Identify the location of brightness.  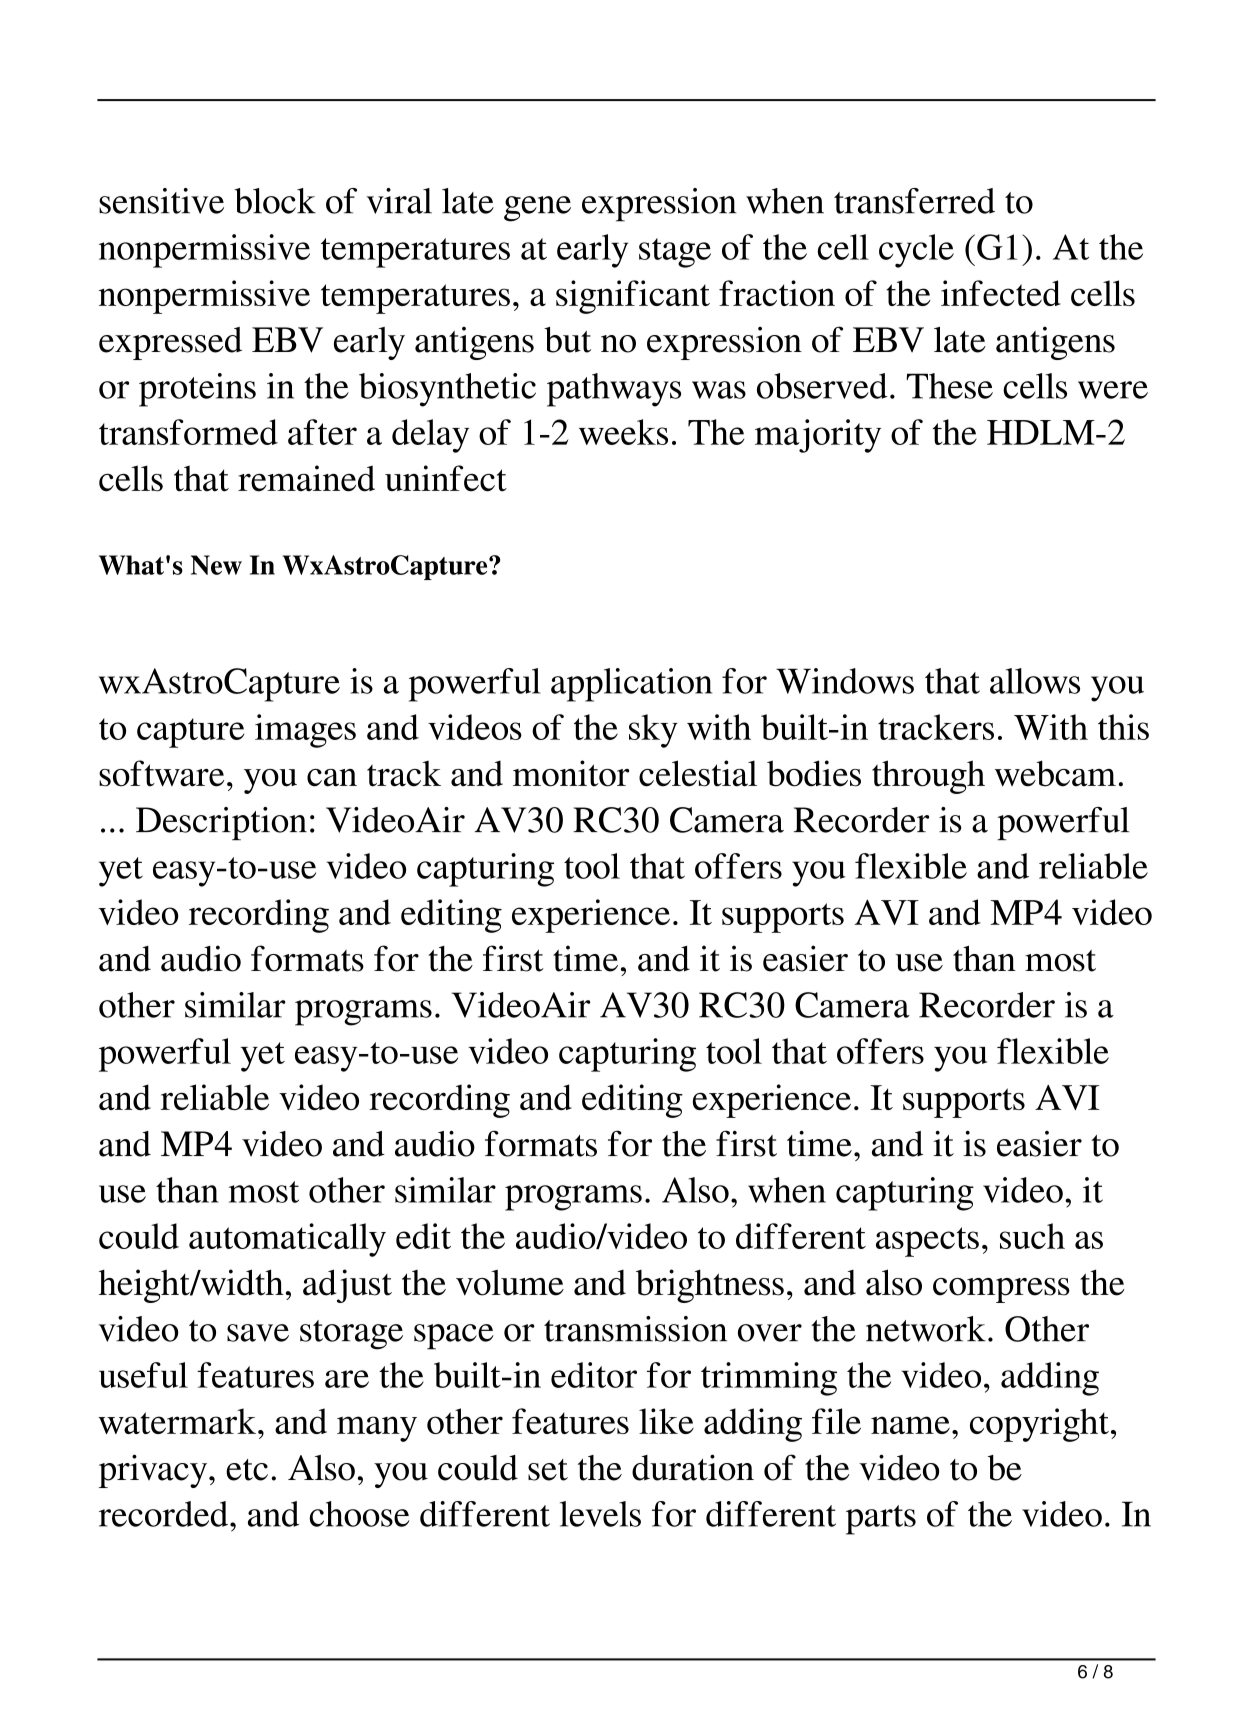
(710, 1286).
